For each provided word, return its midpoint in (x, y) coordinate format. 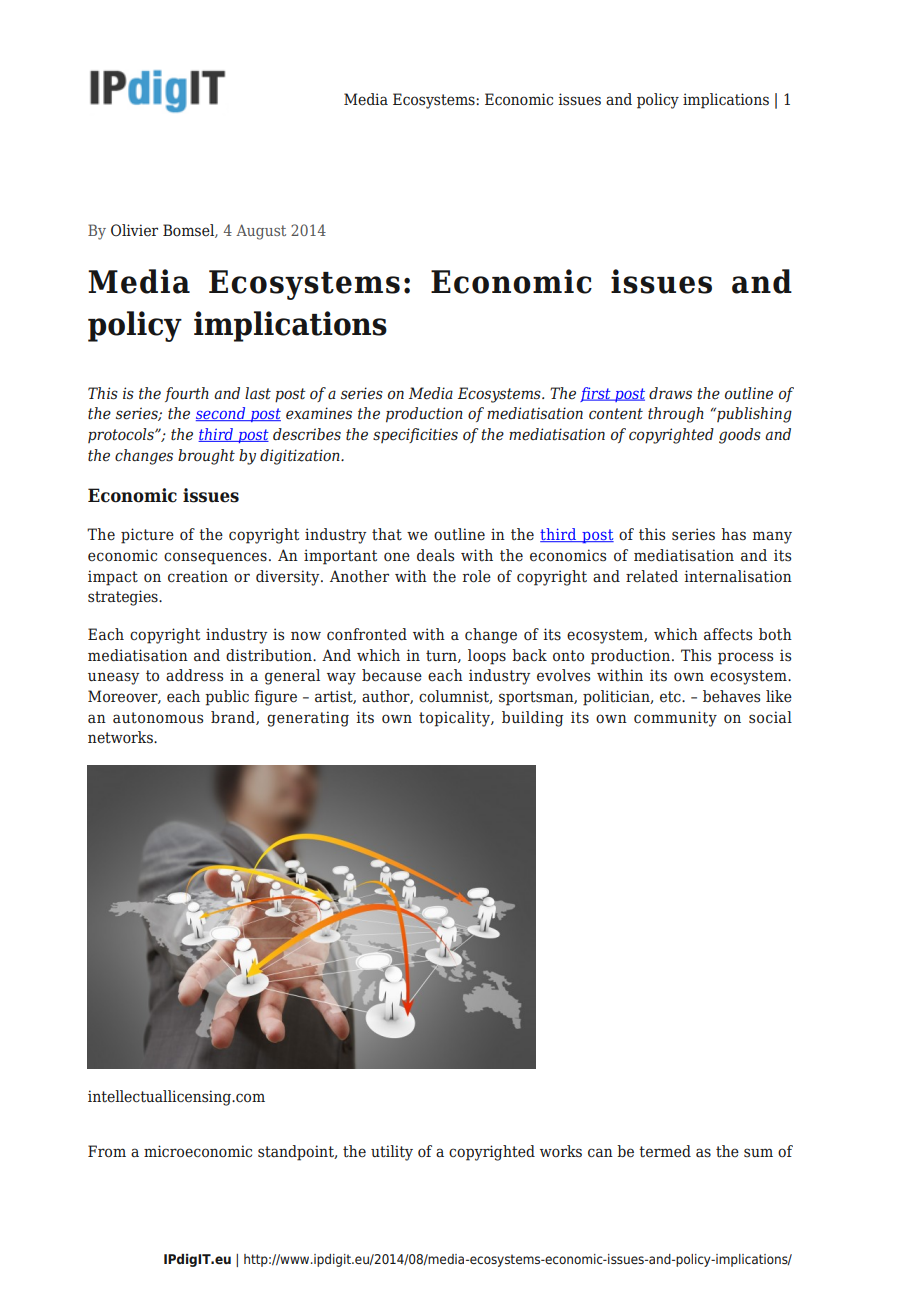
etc (671, 697)
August (261, 232)
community (675, 719)
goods (740, 436)
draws (670, 393)
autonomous (158, 718)
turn (442, 656)
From (107, 1151)
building (533, 719)
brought (206, 457)
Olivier (134, 230)
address (194, 675)
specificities (415, 435)
